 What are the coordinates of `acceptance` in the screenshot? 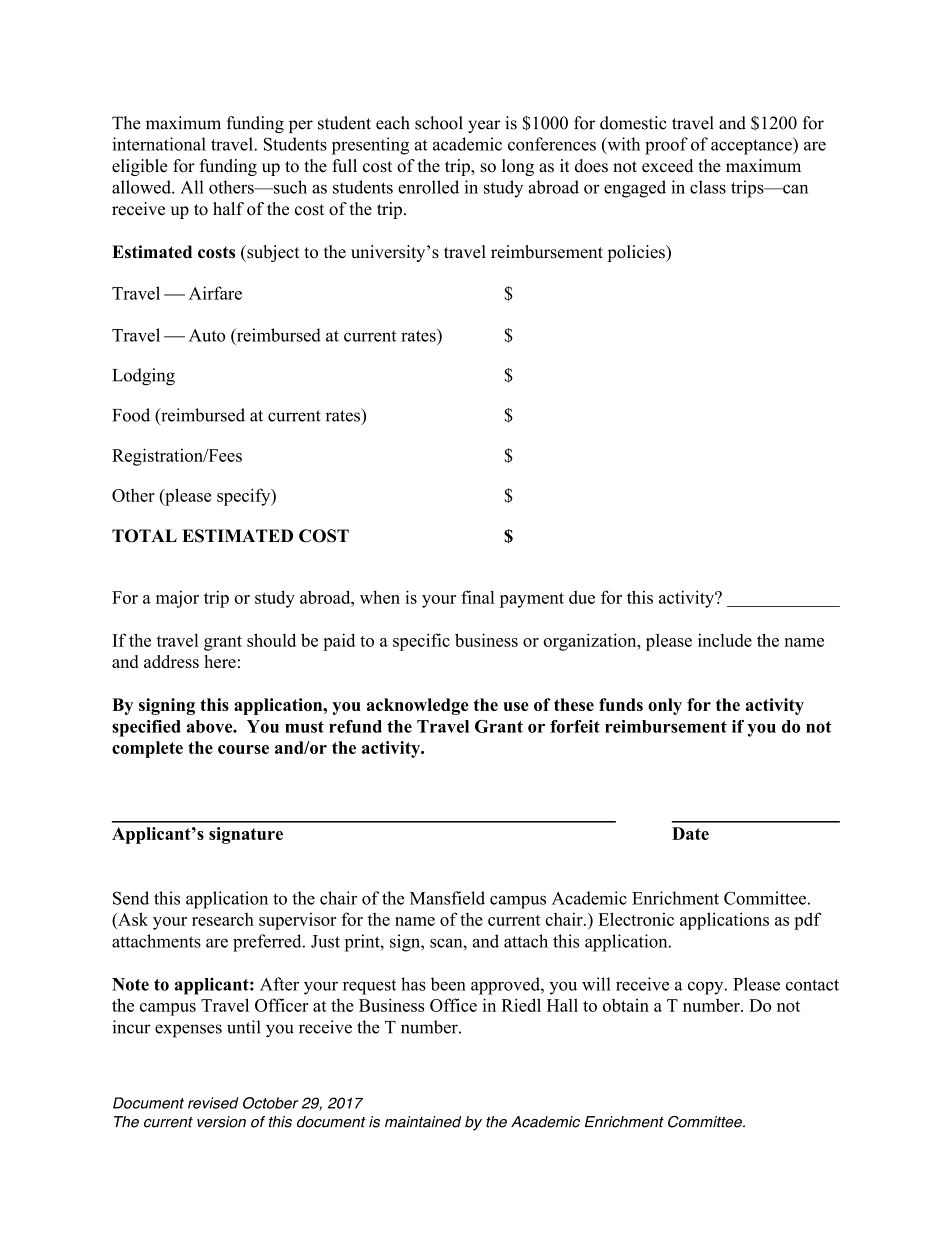 It's located at (752, 146).
